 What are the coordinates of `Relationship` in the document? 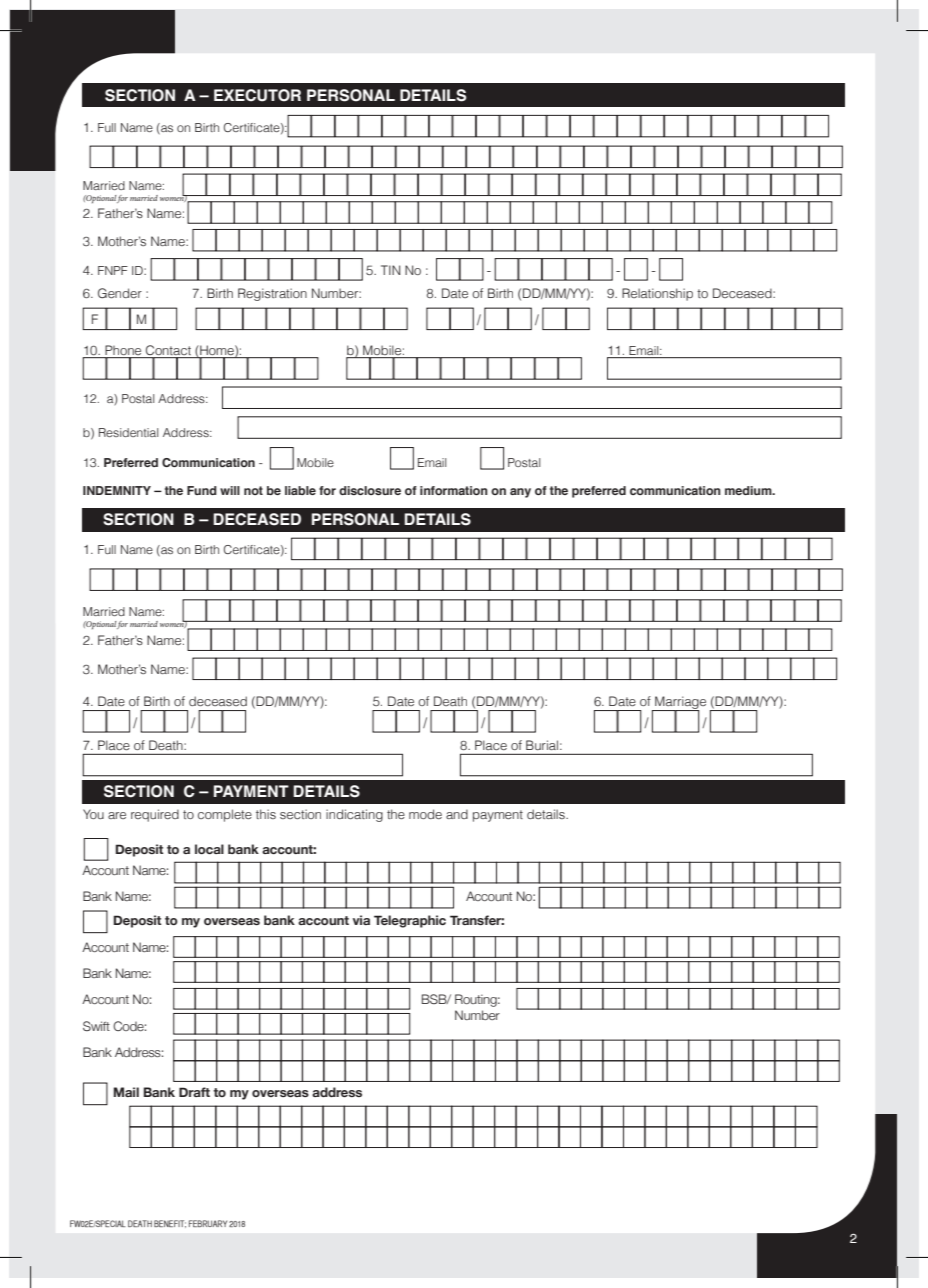 It's located at (657, 294).
